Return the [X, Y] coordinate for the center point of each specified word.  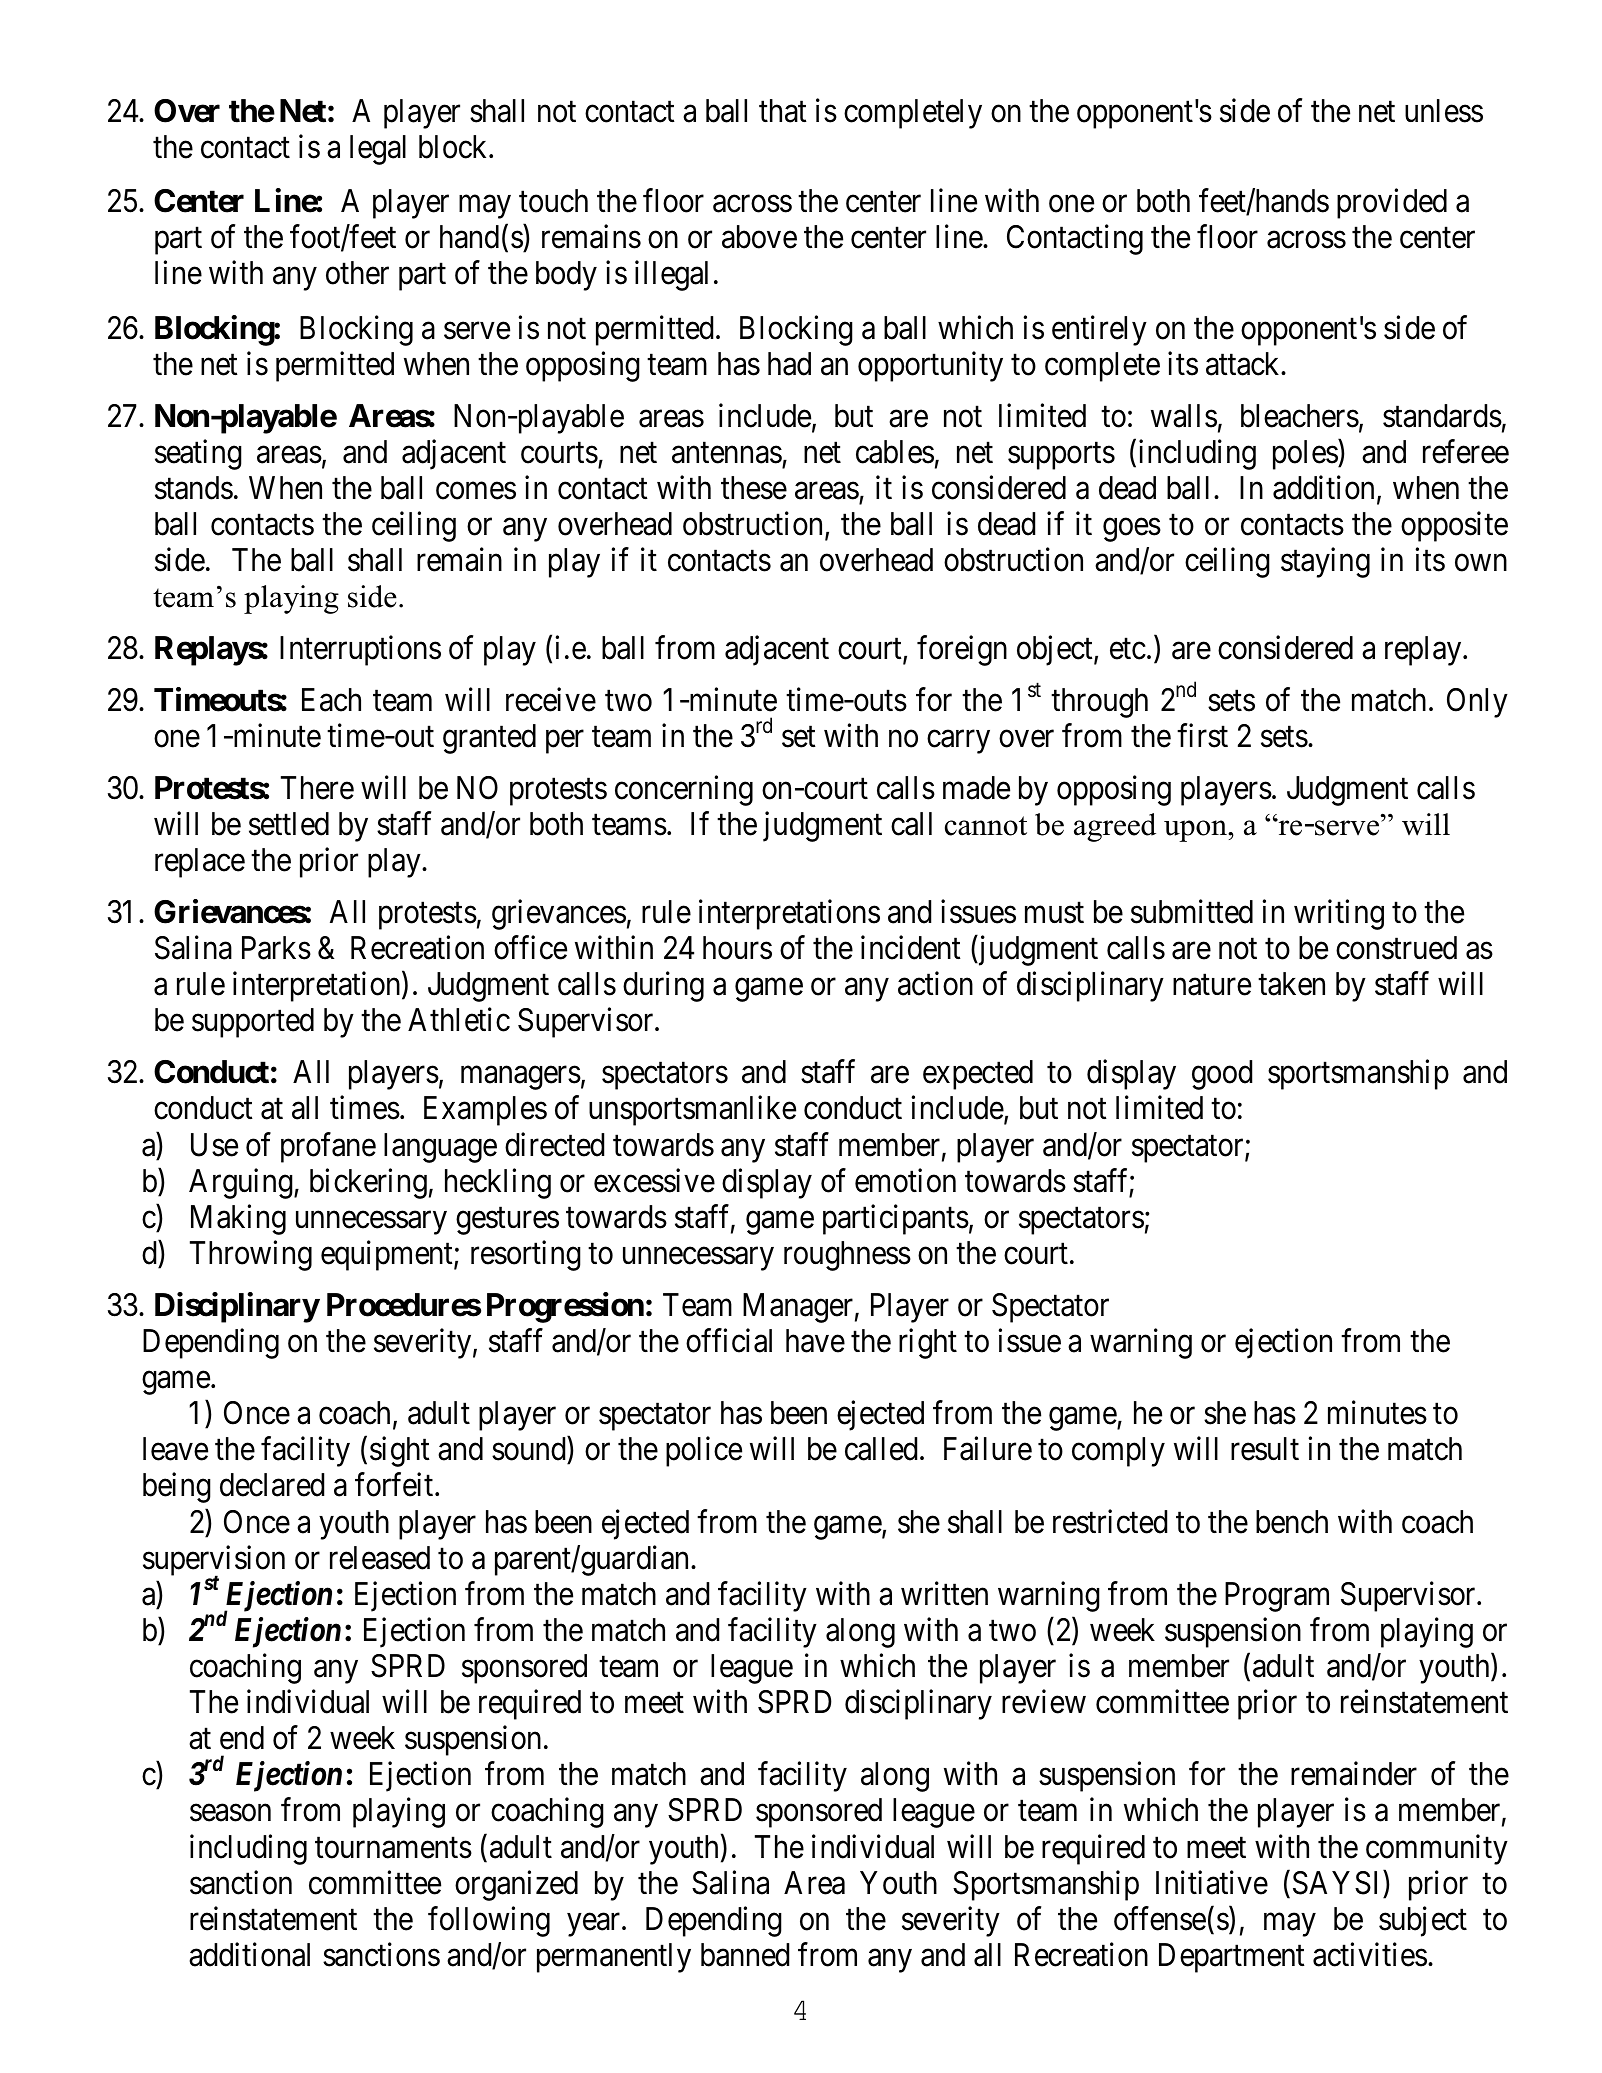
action [935, 984]
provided [1392, 204]
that [783, 111]
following [489, 1921]
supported [253, 1023]
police [704, 1452]
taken [1291, 984]
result [1265, 1449]
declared [272, 1485]
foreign [962, 651]
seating [198, 454]
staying [1325, 563]
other [357, 273]
